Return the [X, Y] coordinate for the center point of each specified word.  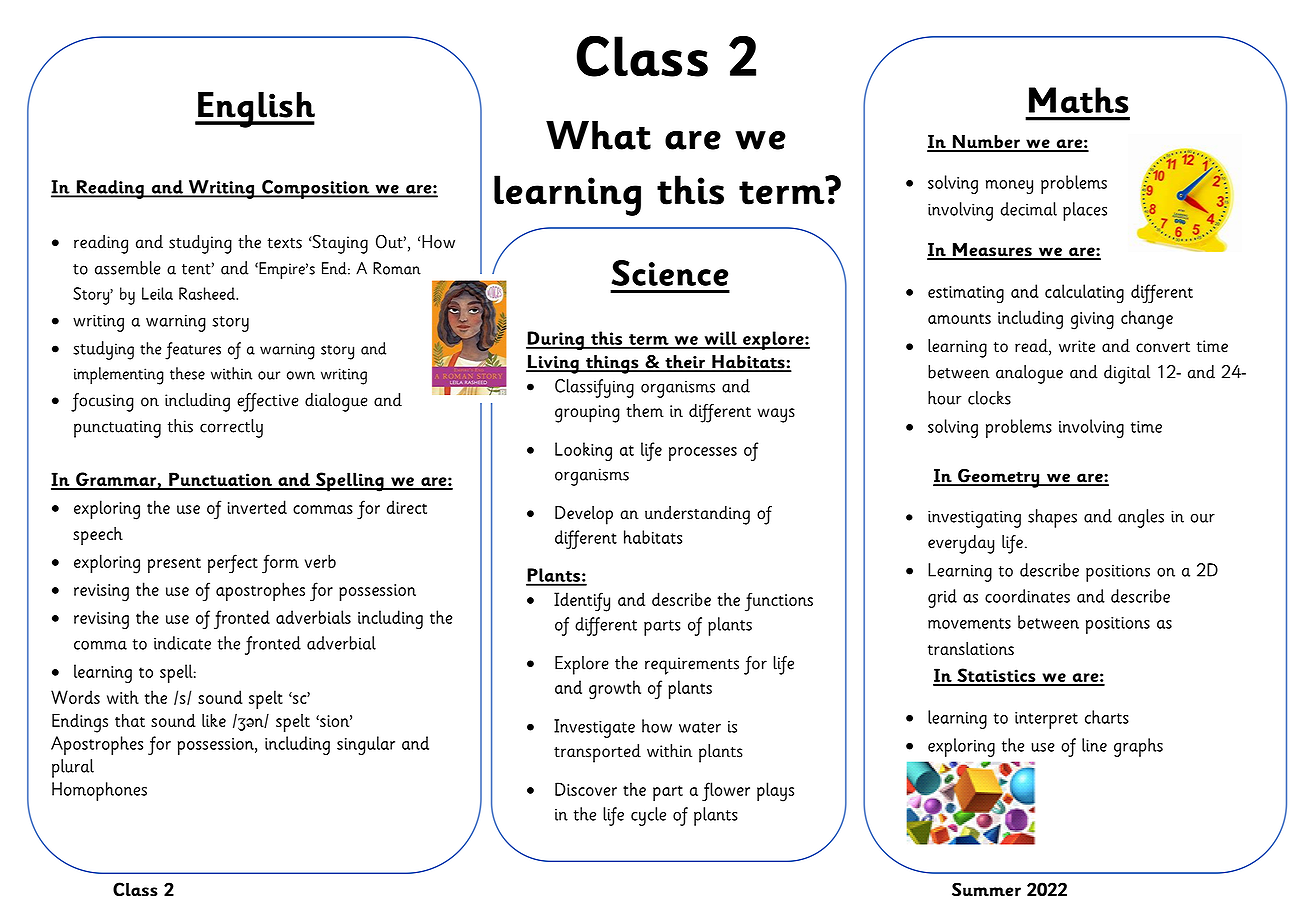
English [255, 110]
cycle [648, 816]
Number [986, 143]
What [598, 135]
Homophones [99, 791]
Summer [986, 889]
